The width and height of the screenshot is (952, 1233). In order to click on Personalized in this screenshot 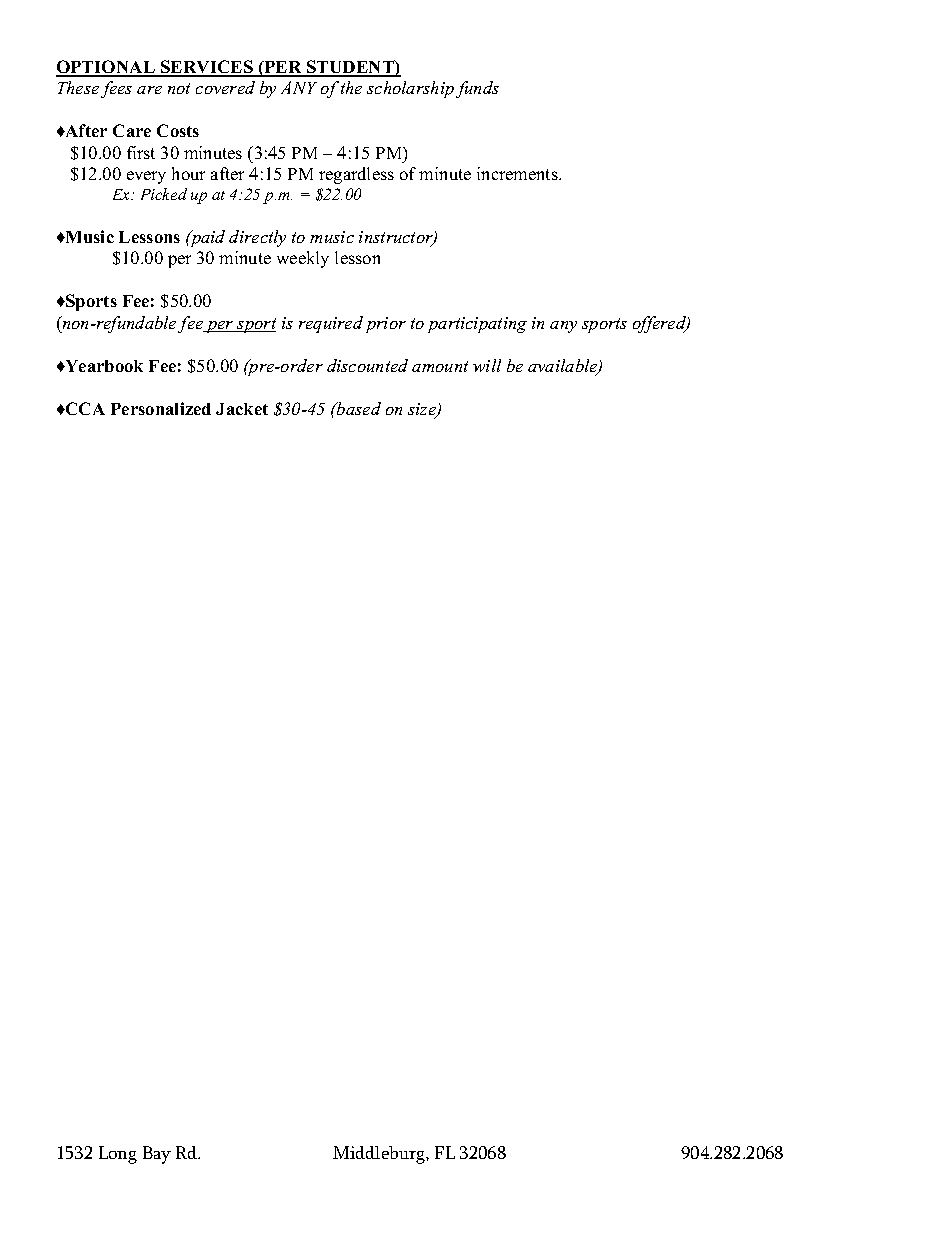, I will do `click(161, 408)`.
